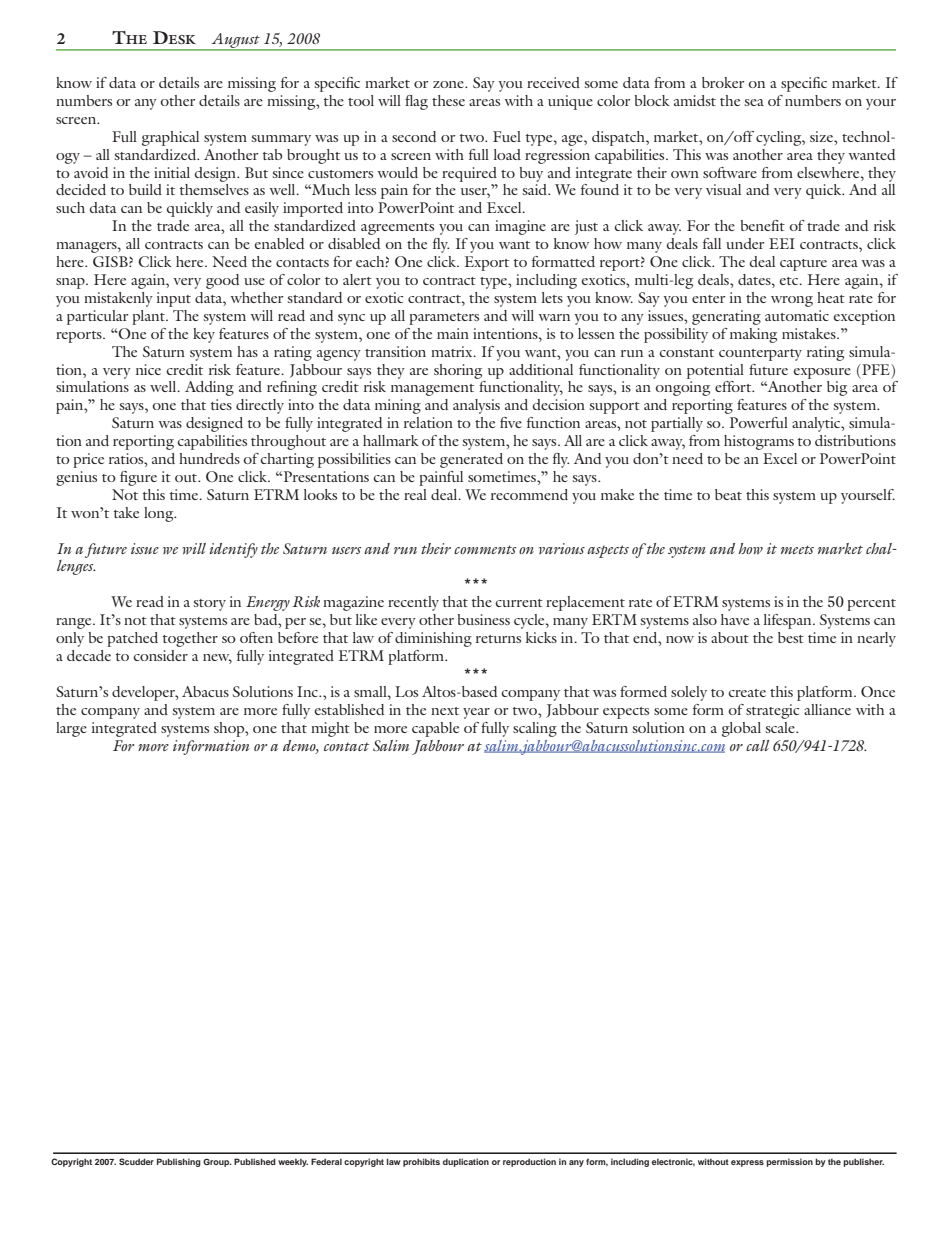 The width and height of the image is (952, 1233). I want to click on Powerful, so click(759, 422).
